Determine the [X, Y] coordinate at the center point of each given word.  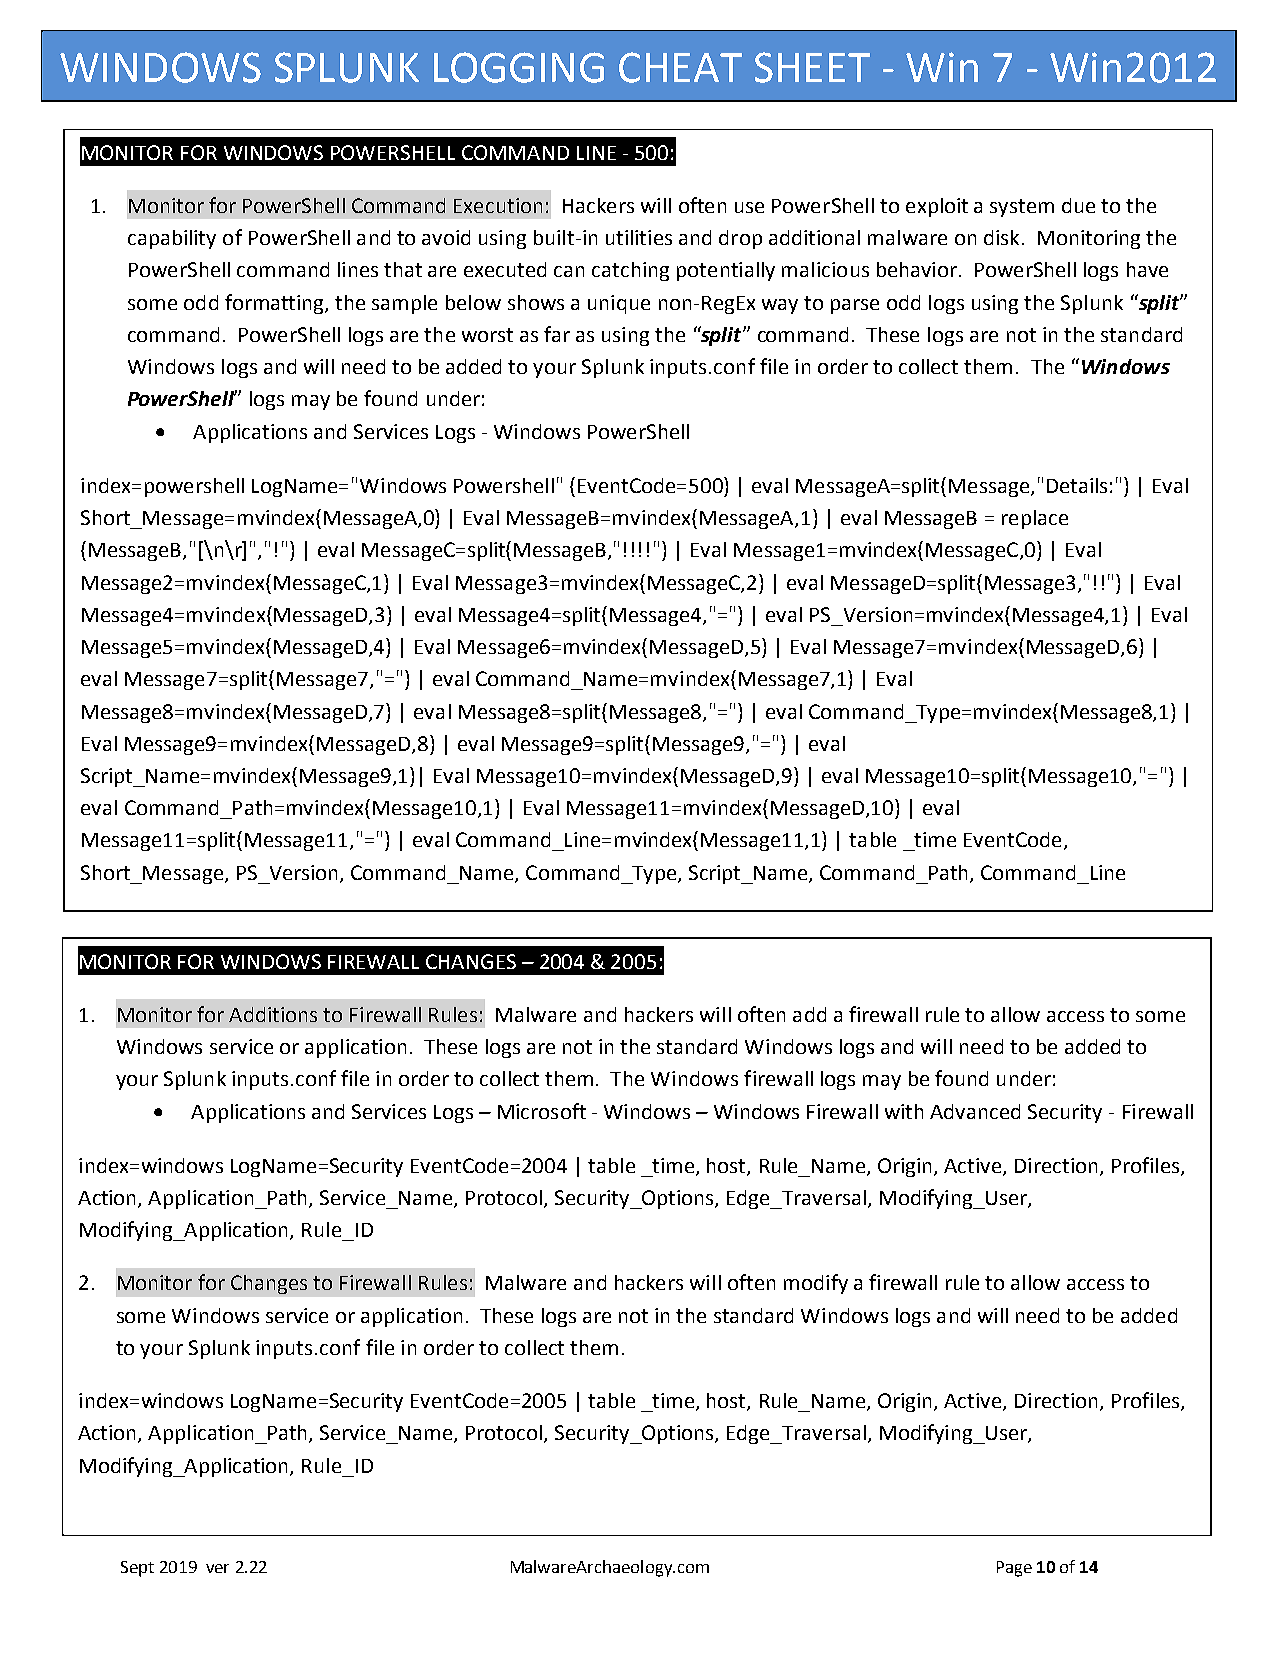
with [904, 1111]
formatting [275, 304]
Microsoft [542, 1111]
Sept [137, 1569]
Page [1014, 1569]
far [557, 334]
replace [1035, 519]
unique [619, 304]
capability [172, 239]
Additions [273, 1014]
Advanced [975, 1111]
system [1022, 208]
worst [487, 335]
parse [855, 306]
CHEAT [680, 67]
